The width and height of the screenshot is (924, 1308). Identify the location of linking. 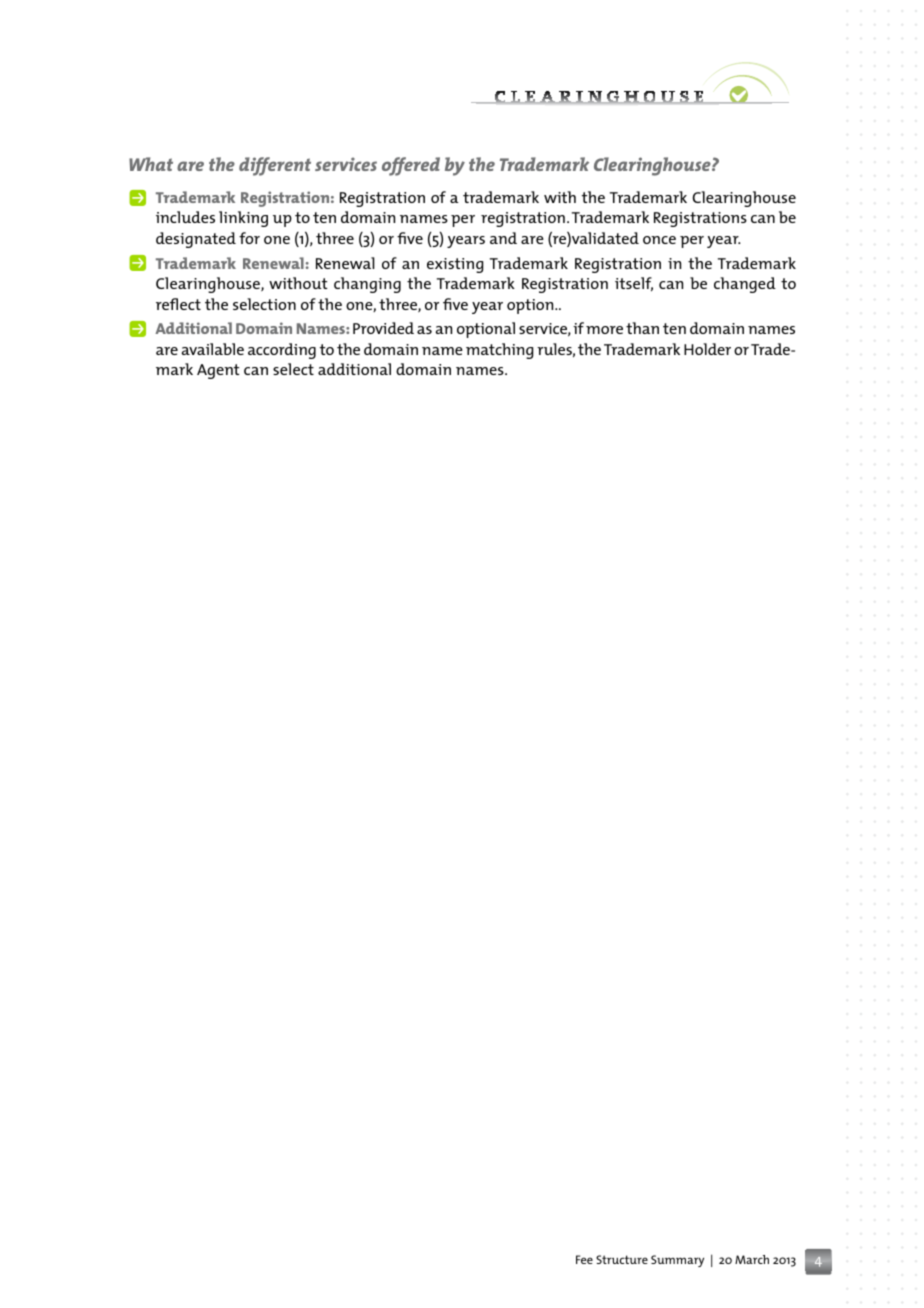
(243, 219).
